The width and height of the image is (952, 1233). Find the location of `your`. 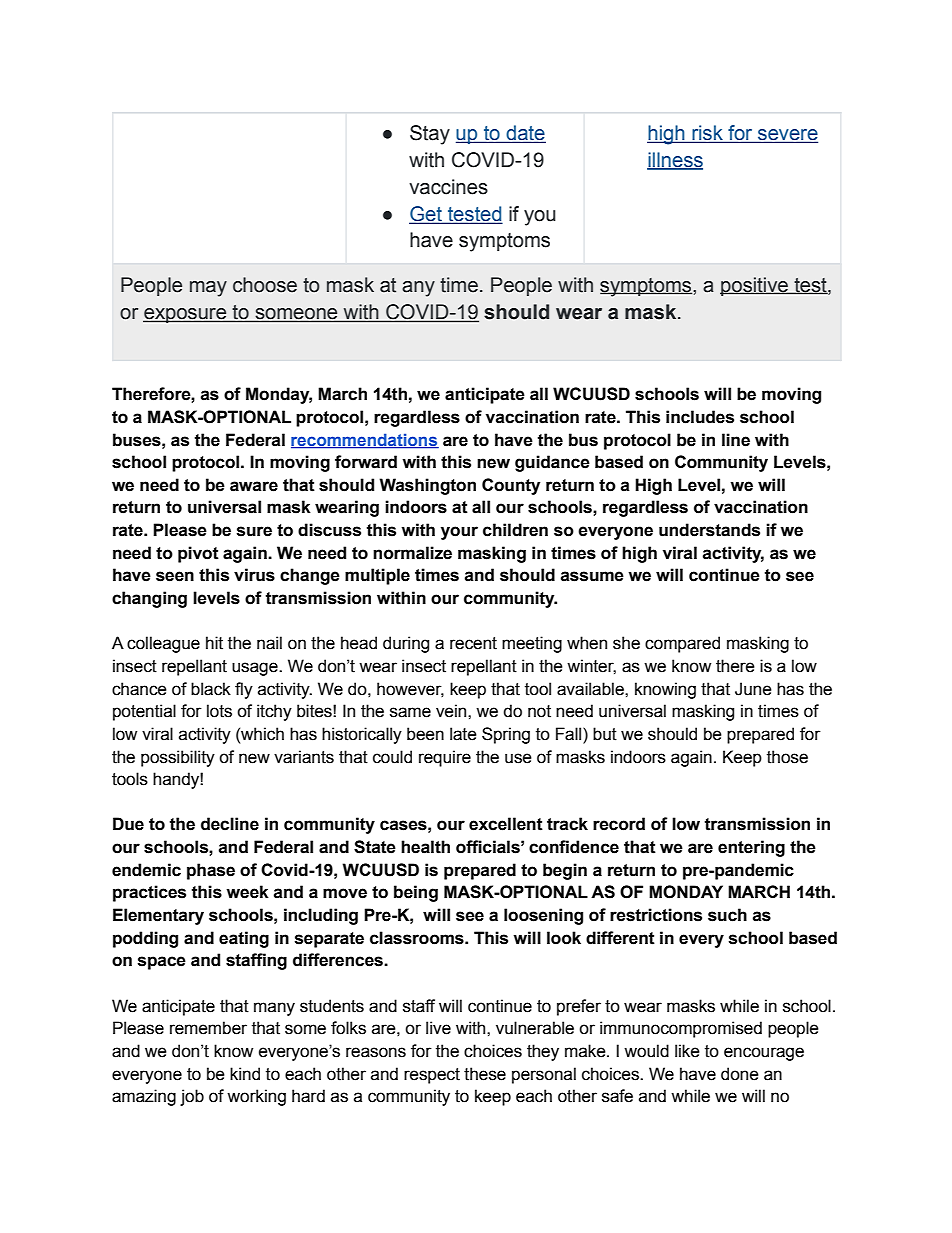

your is located at coordinates (459, 533).
